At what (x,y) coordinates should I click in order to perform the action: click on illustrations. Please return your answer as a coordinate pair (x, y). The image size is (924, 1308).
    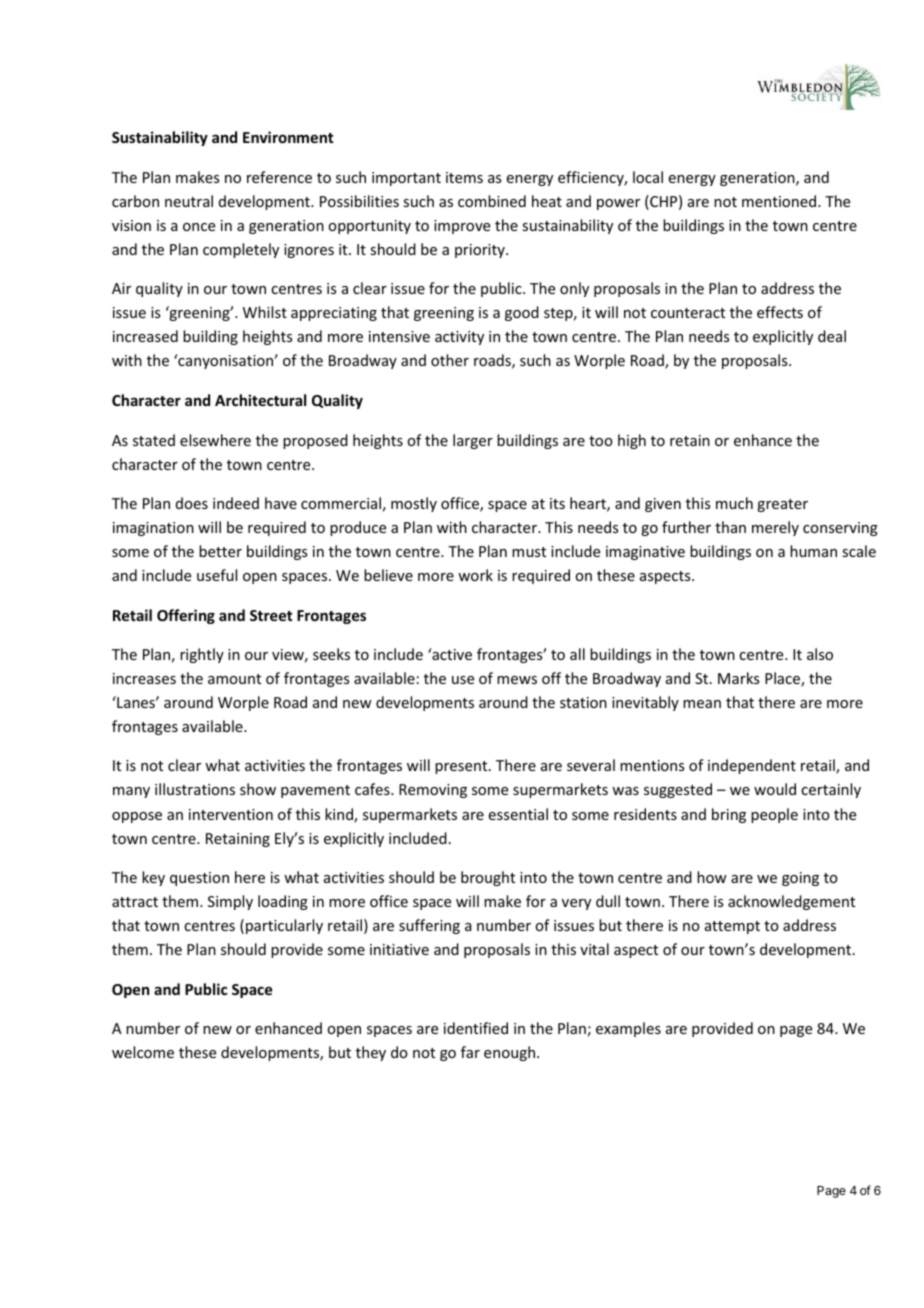
    Looking at the image, I should click on (195, 789).
